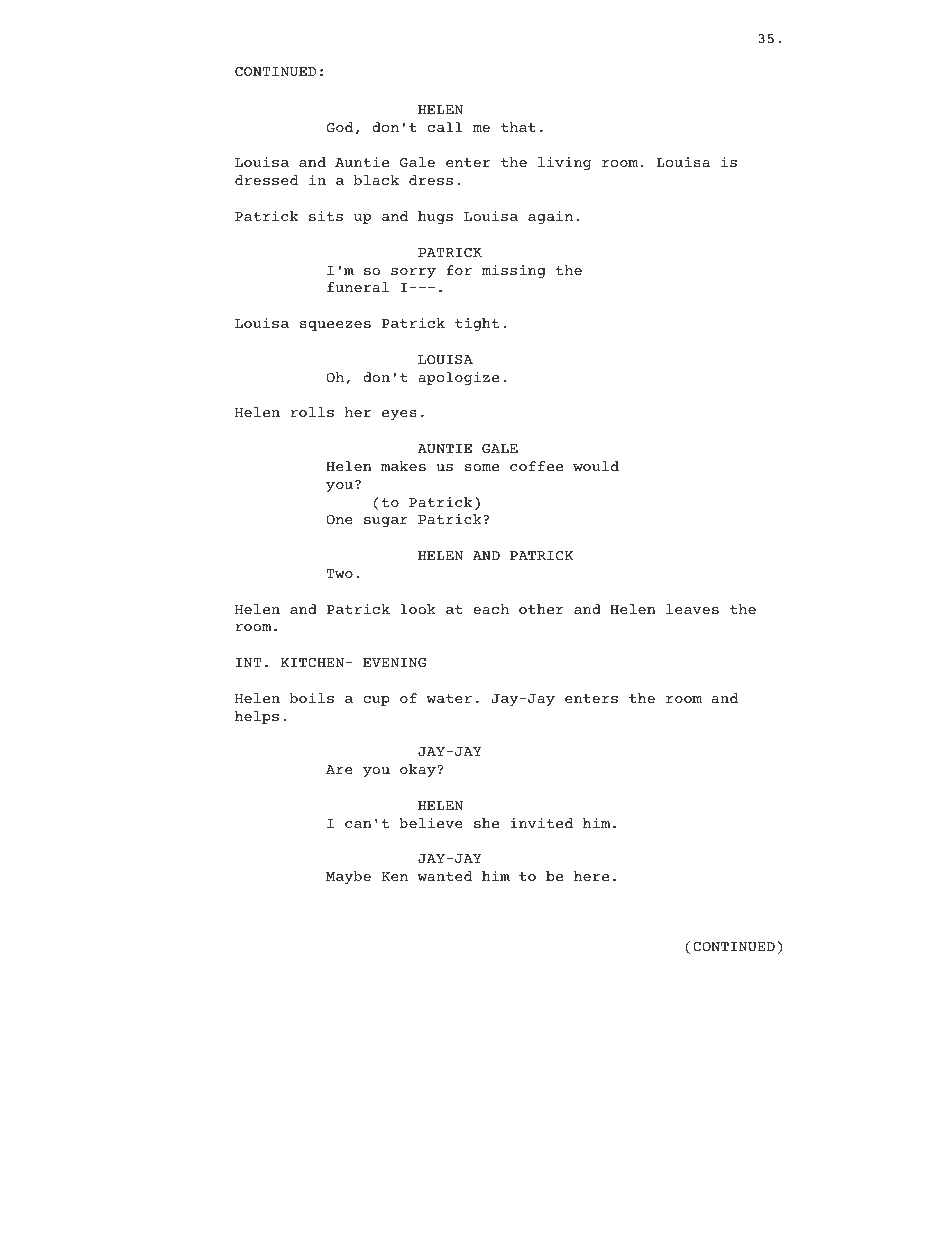 Image resolution: width=952 pixels, height=1233 pixels. Describe the element at coordinates (444, 876) in the image. I see `wanted` at that location.
